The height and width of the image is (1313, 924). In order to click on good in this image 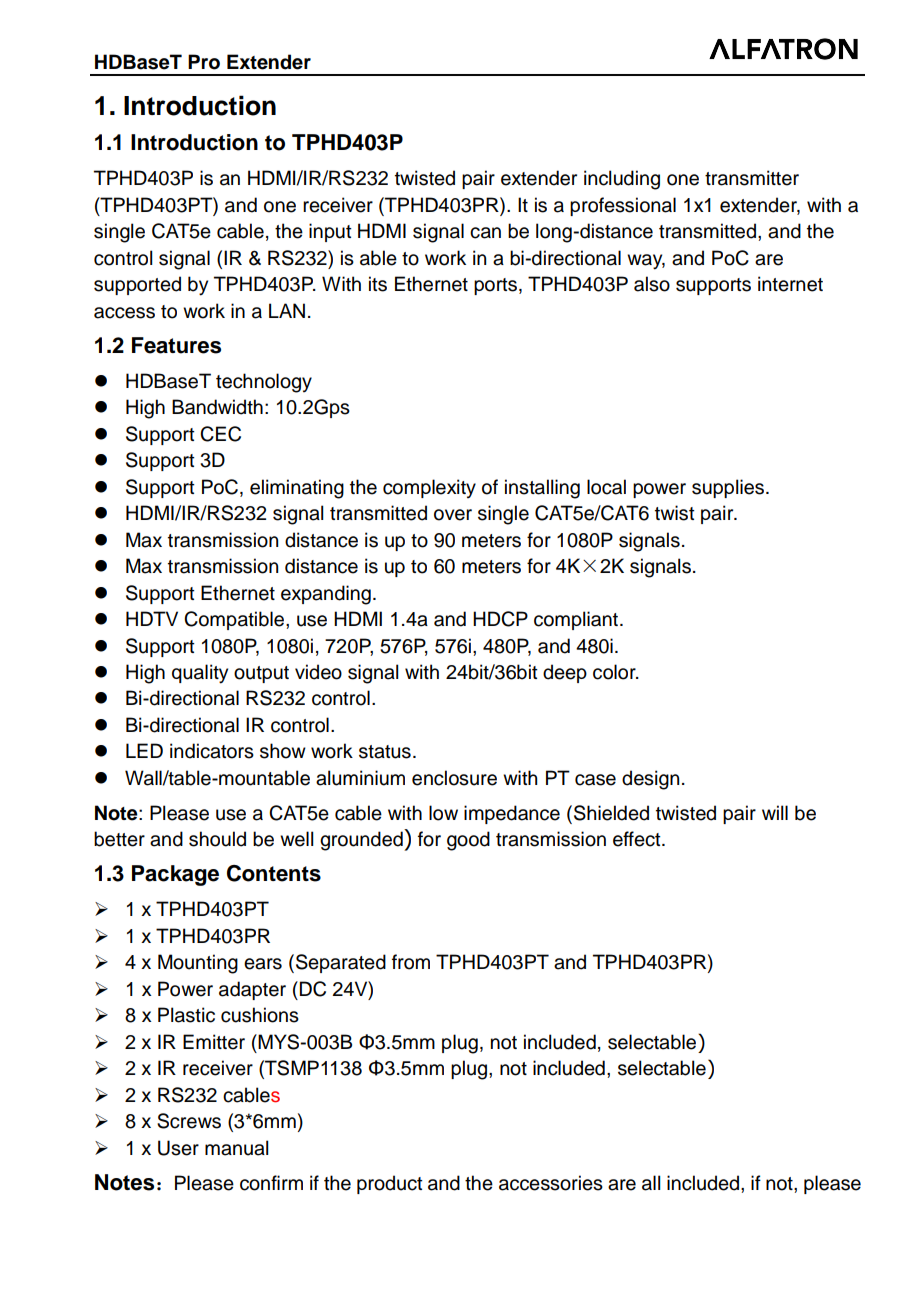, I will do `click(468, 841)`.
